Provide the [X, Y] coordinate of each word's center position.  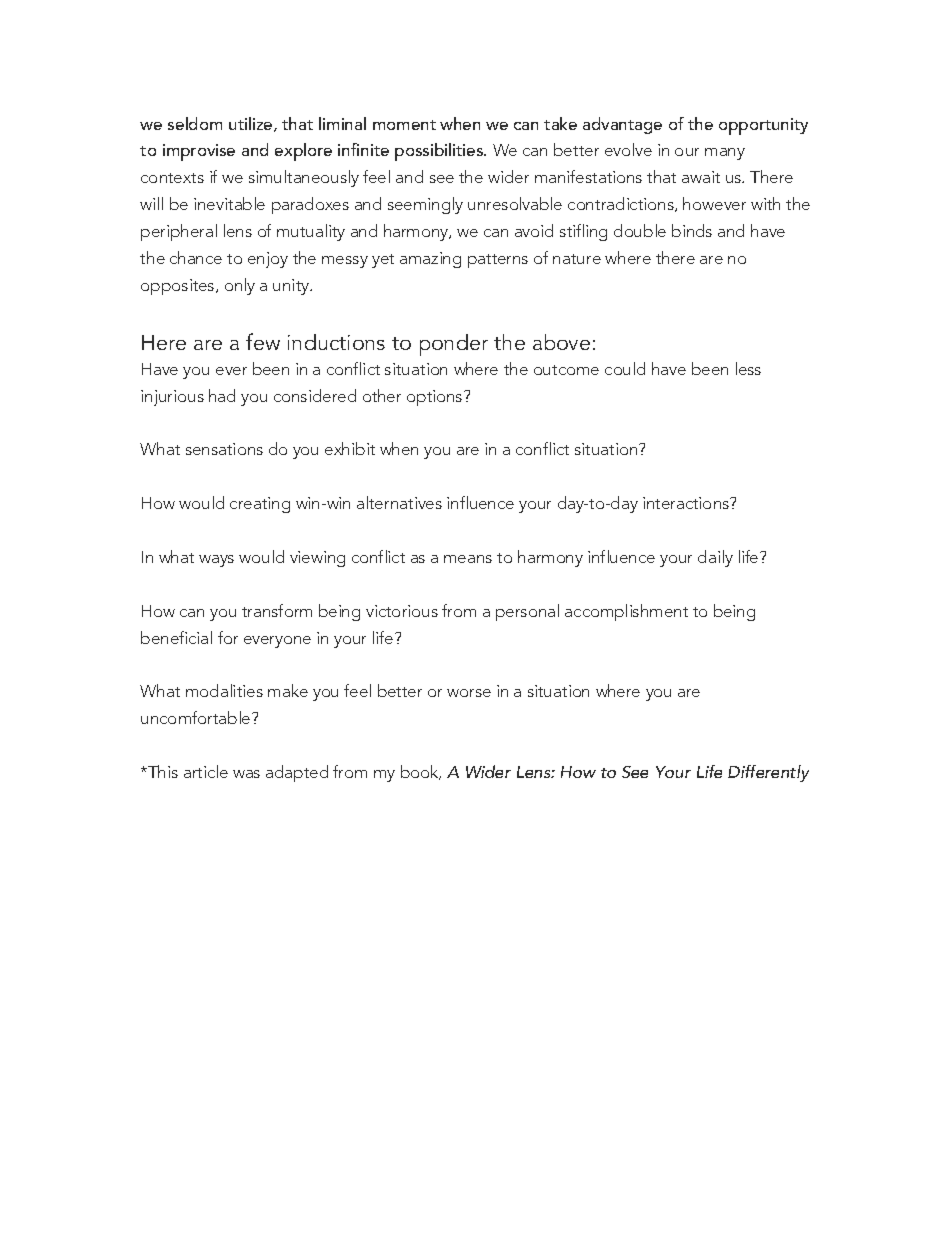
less [748, 368]
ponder [454, 345]
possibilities [440, 152]
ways [216, 561]
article [206, 771]
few [263, 341]
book [421, 772]
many [725, 154]
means [468, 559]
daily [715, 558]
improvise [199, 152]
